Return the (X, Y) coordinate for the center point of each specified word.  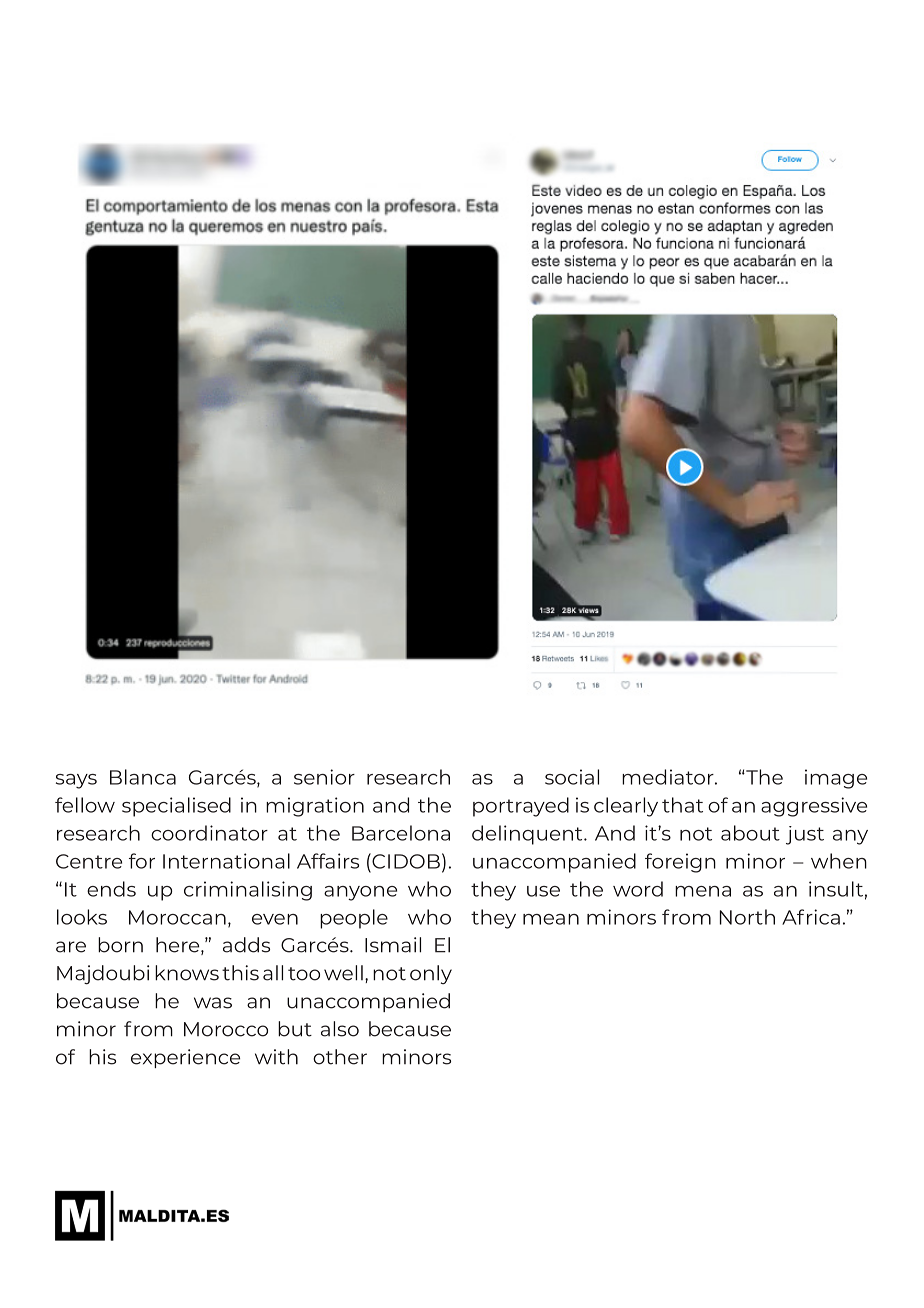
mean (551, 919)
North (747, 917)
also (340, 1029)
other (340, 1057)
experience (185, 1058)
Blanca (143, 777)
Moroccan (177, 917)
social (572, 777)
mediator (669, 777)
